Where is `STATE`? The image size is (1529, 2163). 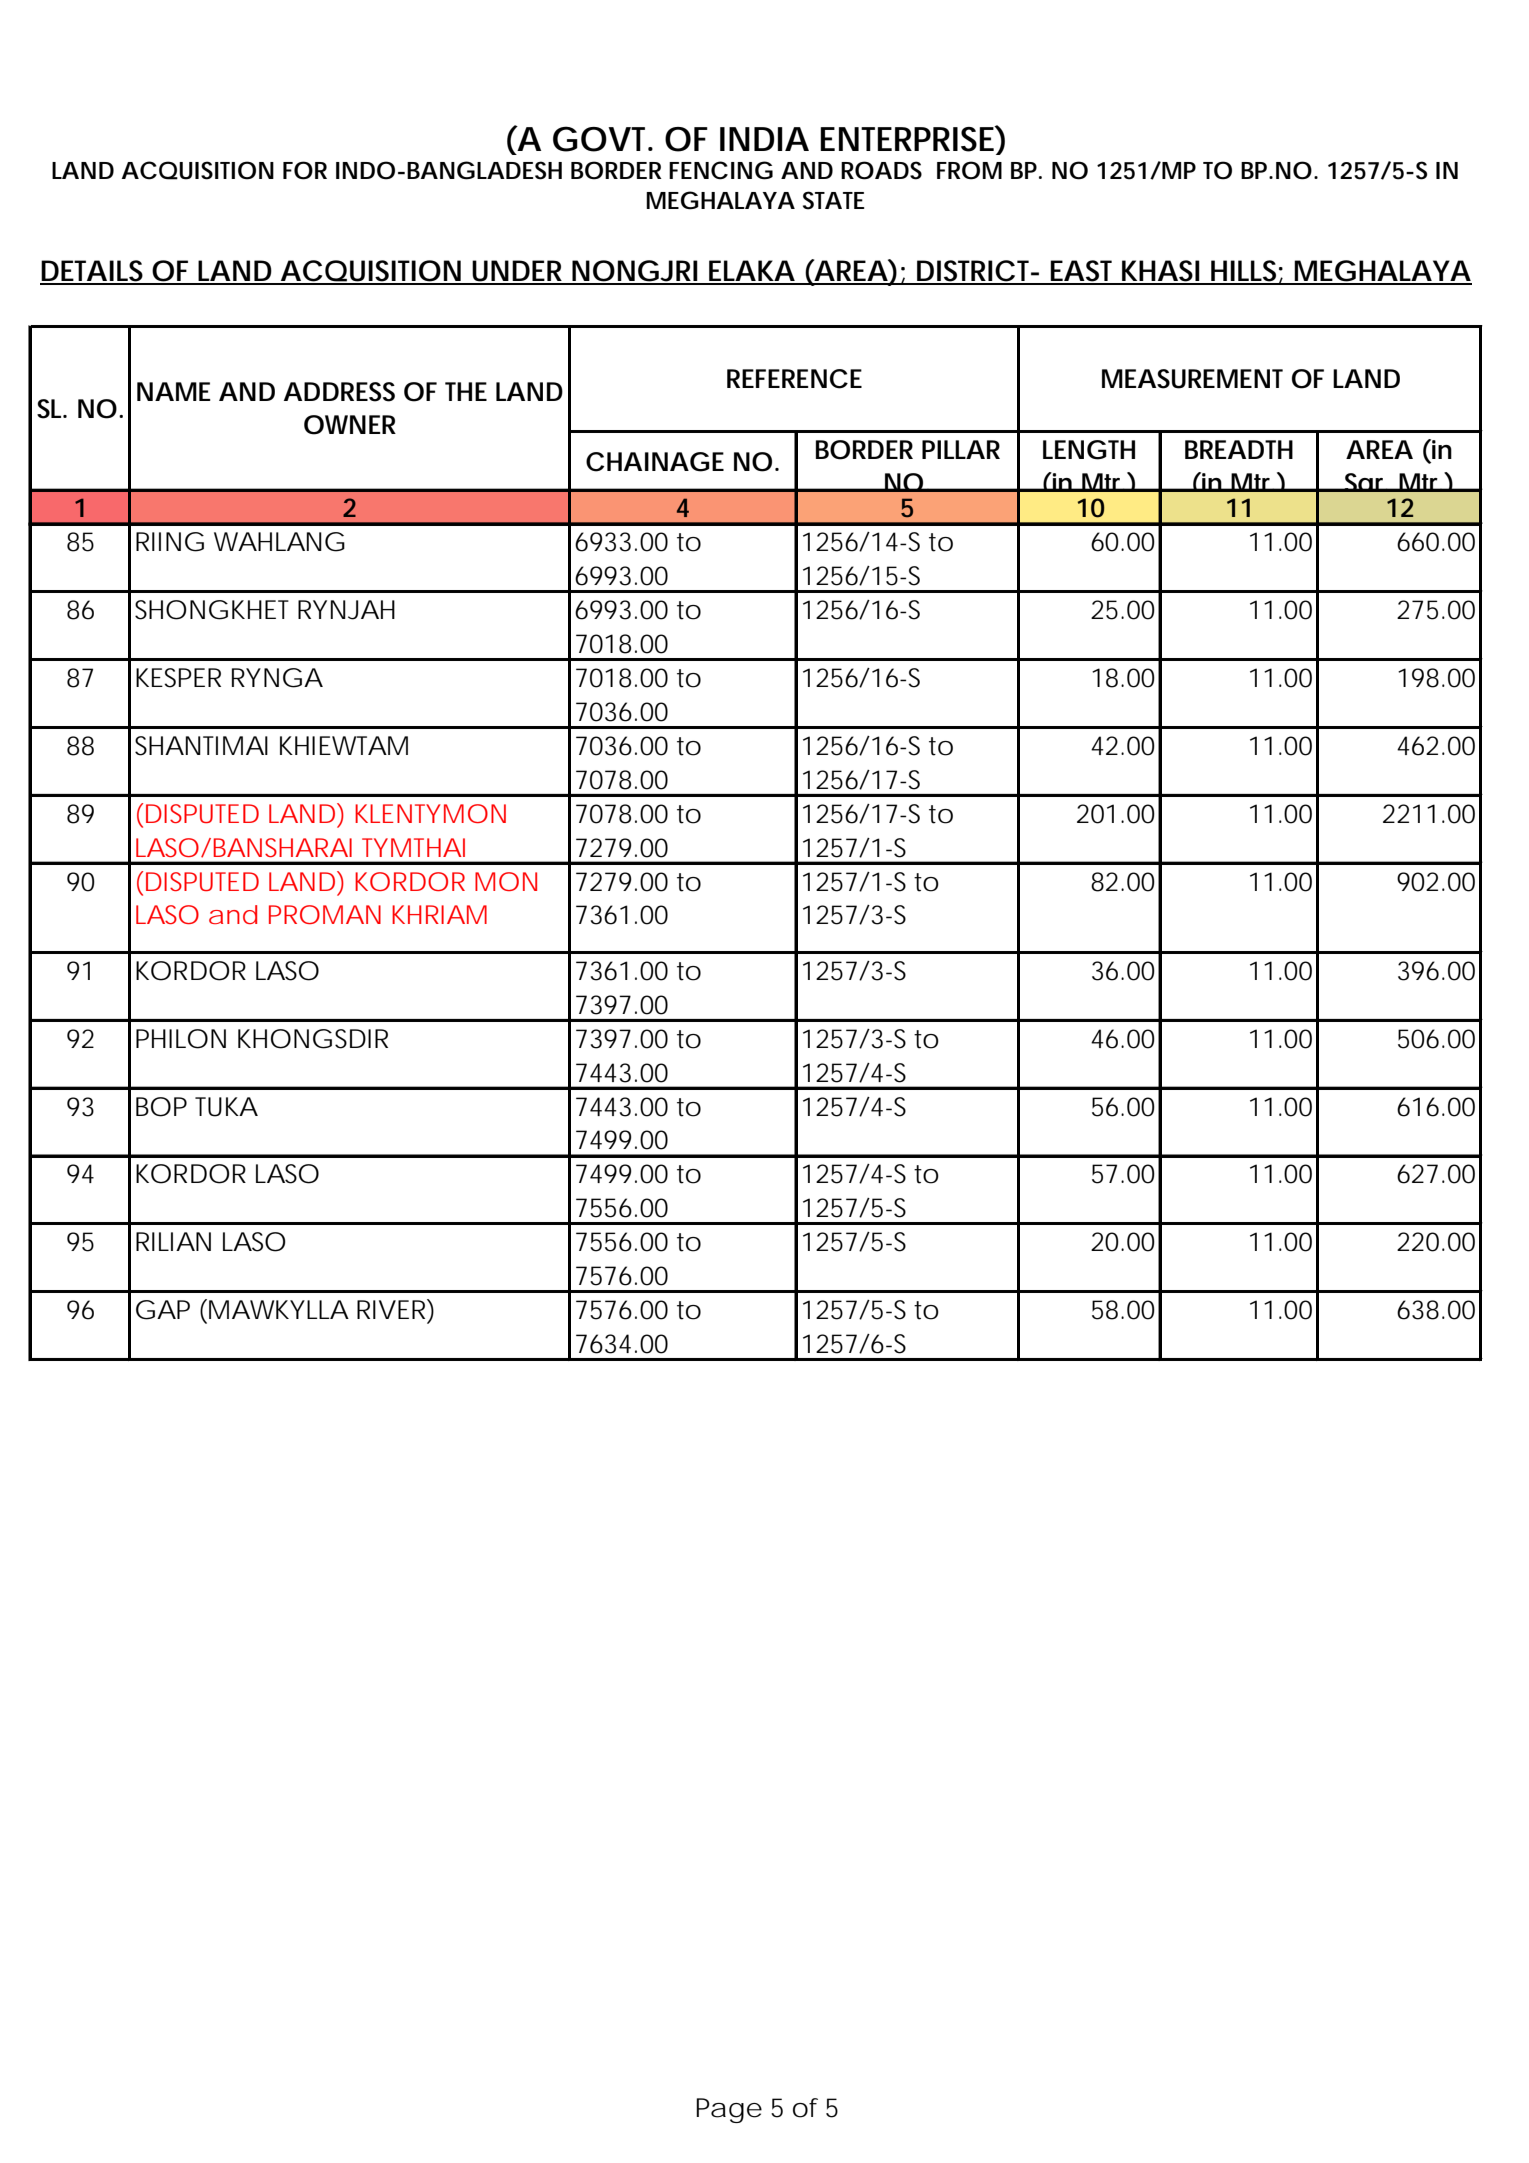
STATE is located at coordinates (834, 200).
